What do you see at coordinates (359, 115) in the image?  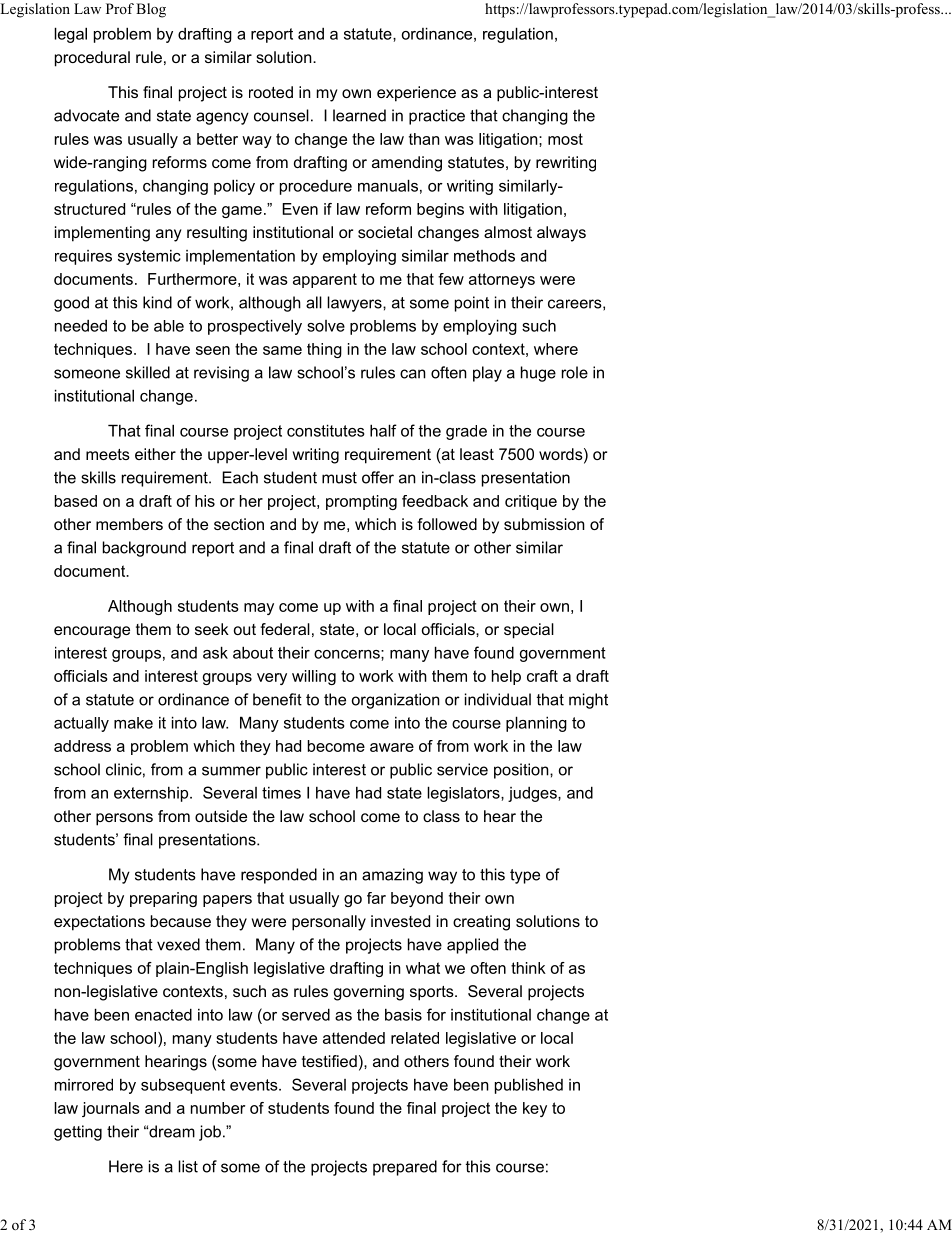 I see `learned` at bounding box center [359, 115].
